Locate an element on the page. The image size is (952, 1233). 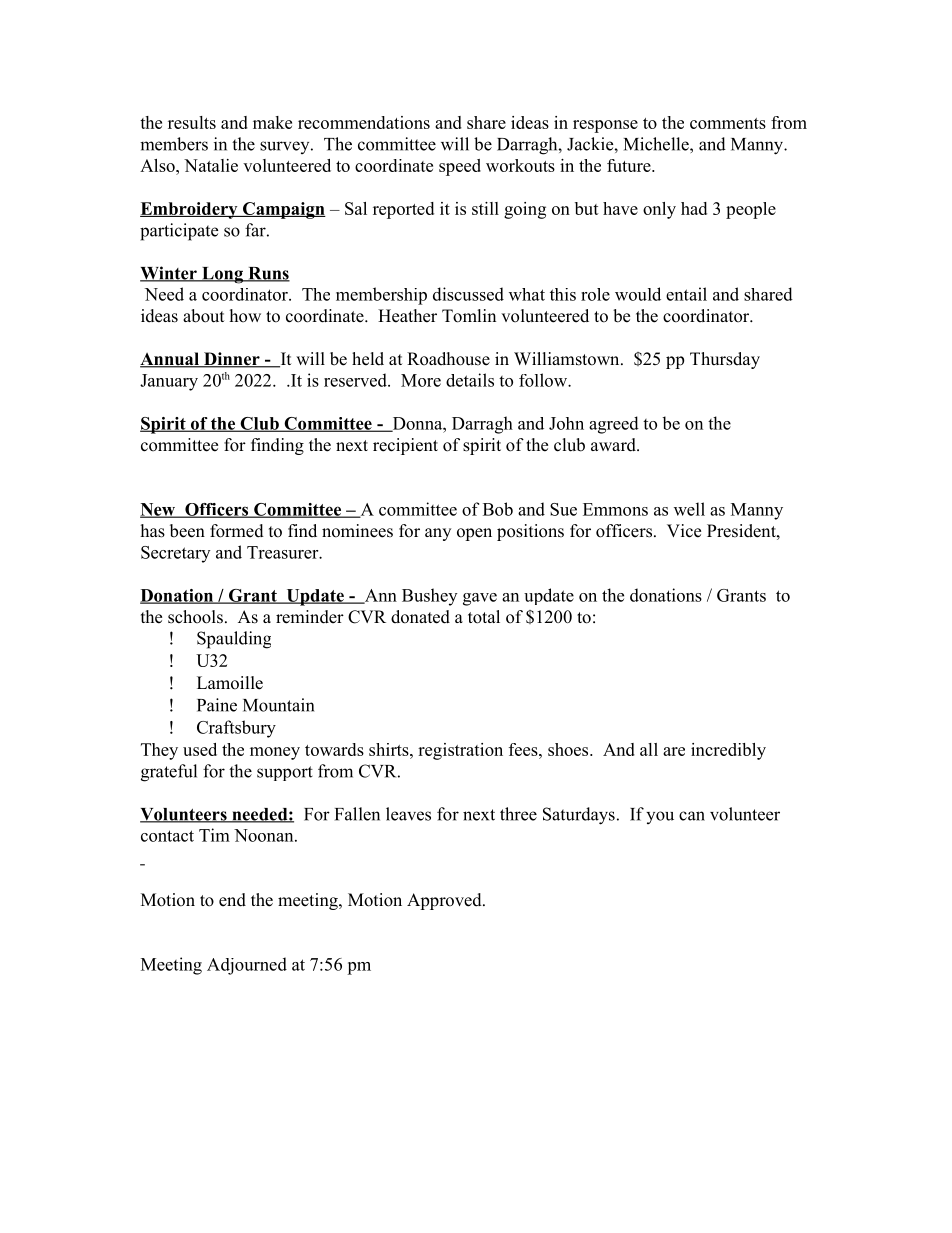
entail is located at coordinates (686, 294).
